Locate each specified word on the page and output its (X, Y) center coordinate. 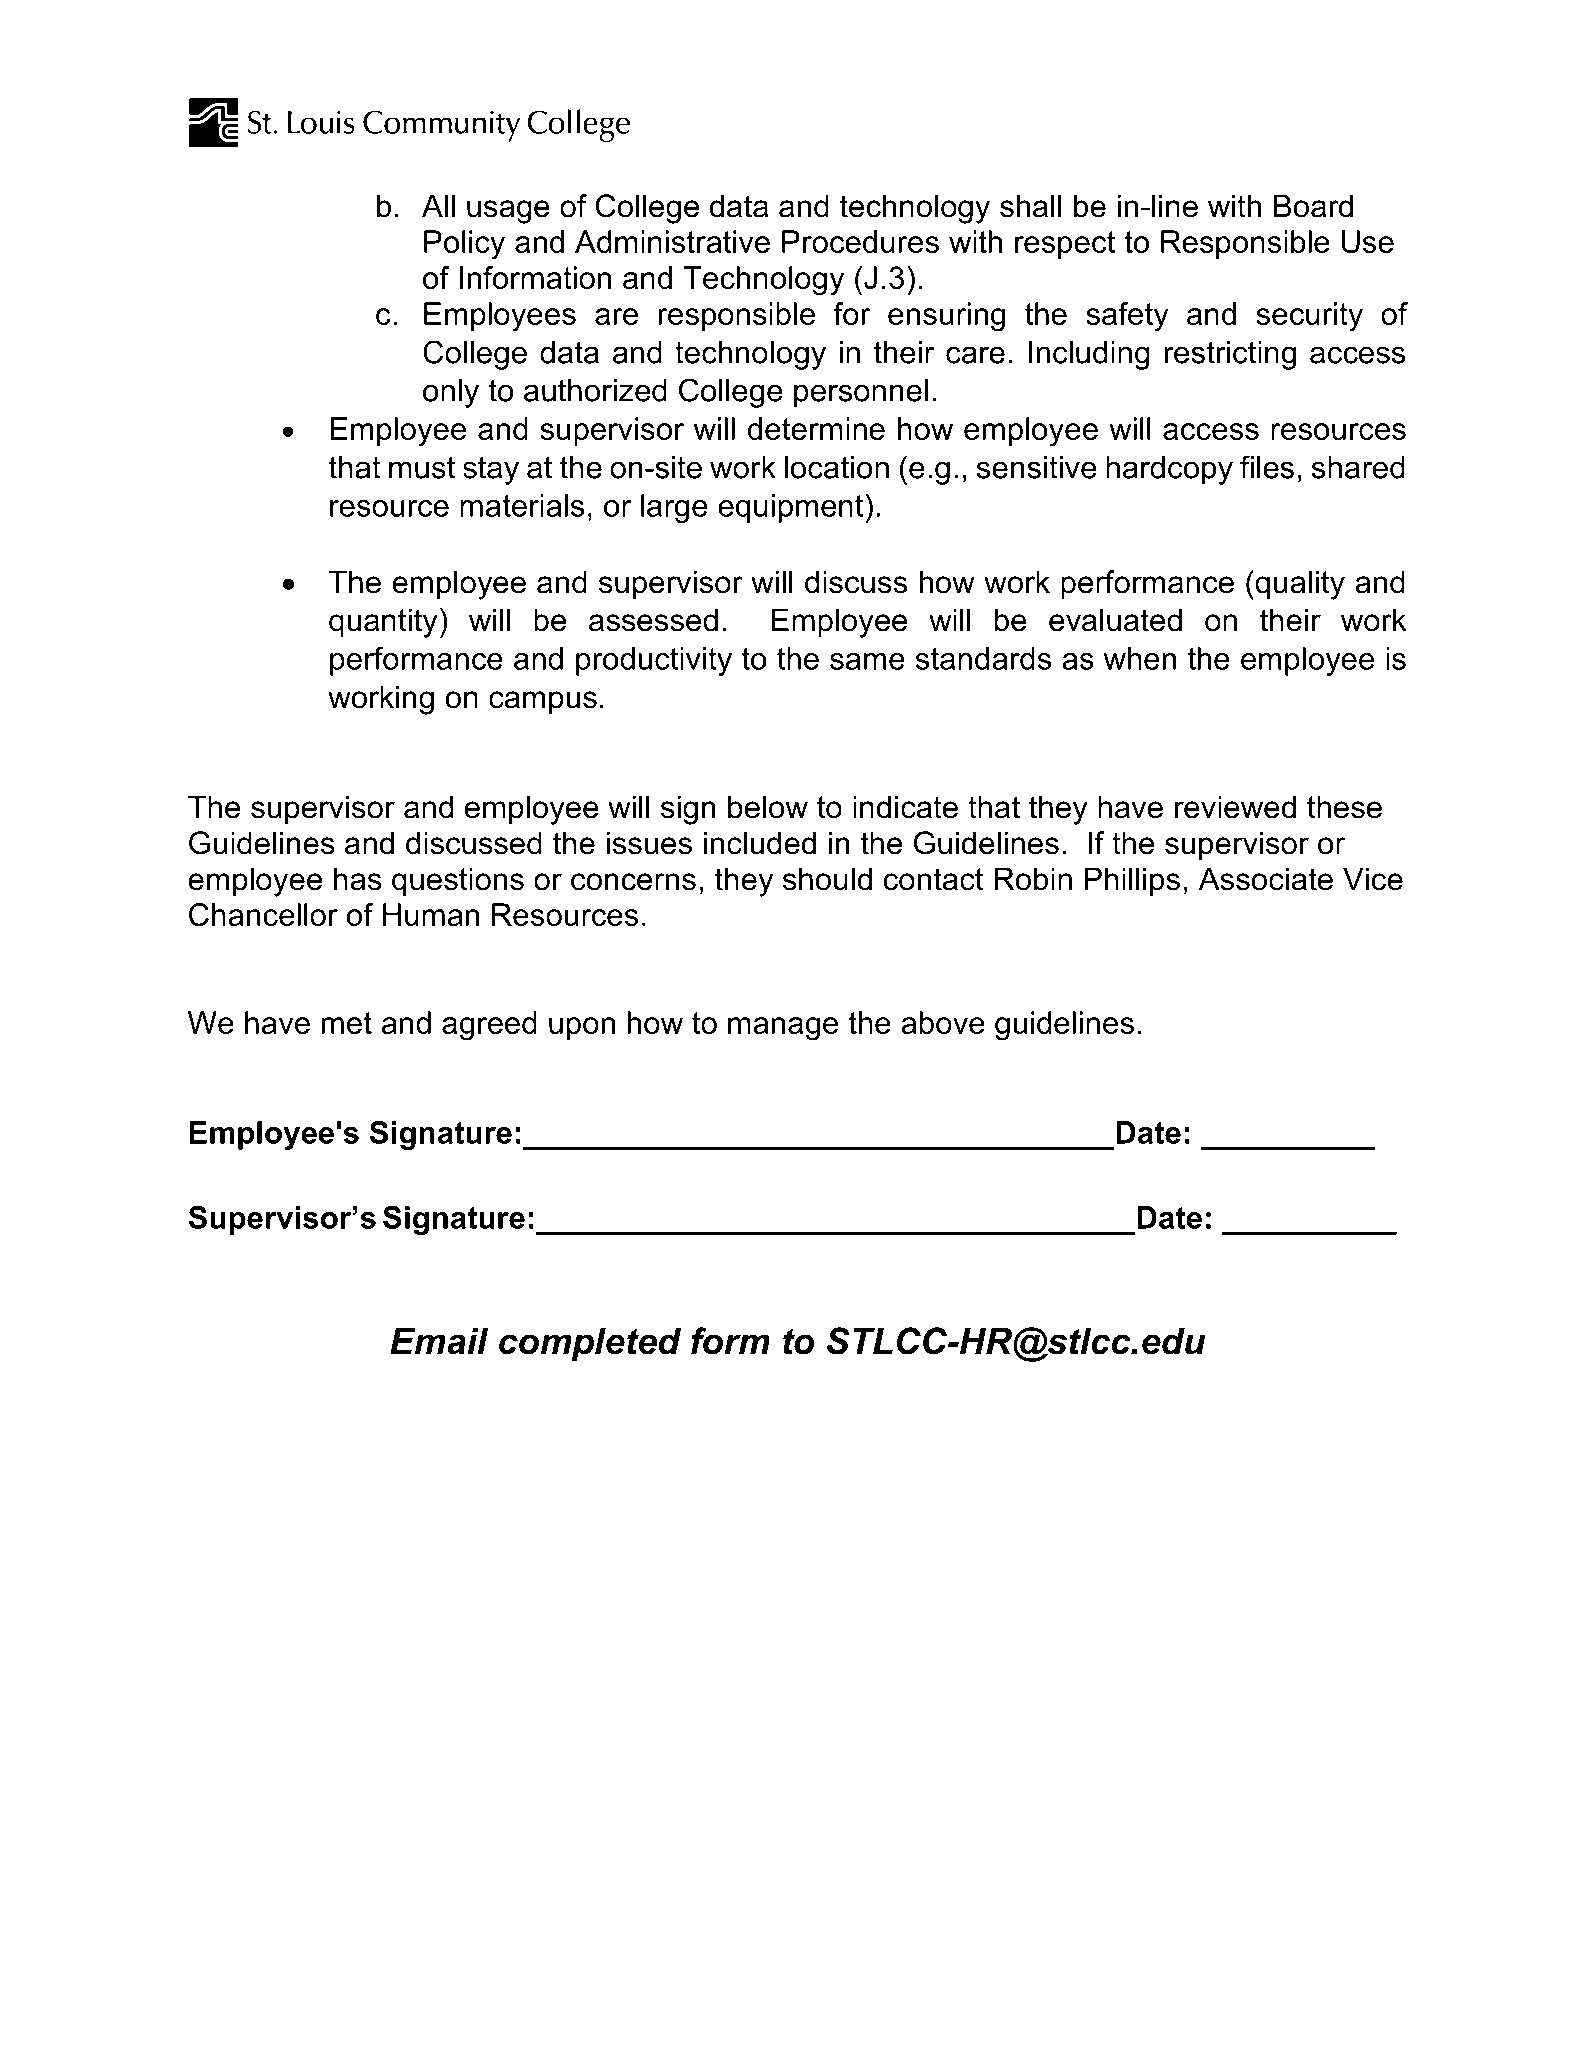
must (422, 467)
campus (543, 703)
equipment (792, 508)
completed (590, 1345)
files (1267, 467)
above (943, 1022)
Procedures (860, 241)
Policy (464, 245)
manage (783, 1029)
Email (439, 1341)
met (347, 1023)
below (768, 807)
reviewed (1235, 807)
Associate (1266, 879)
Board (1313, 206)
